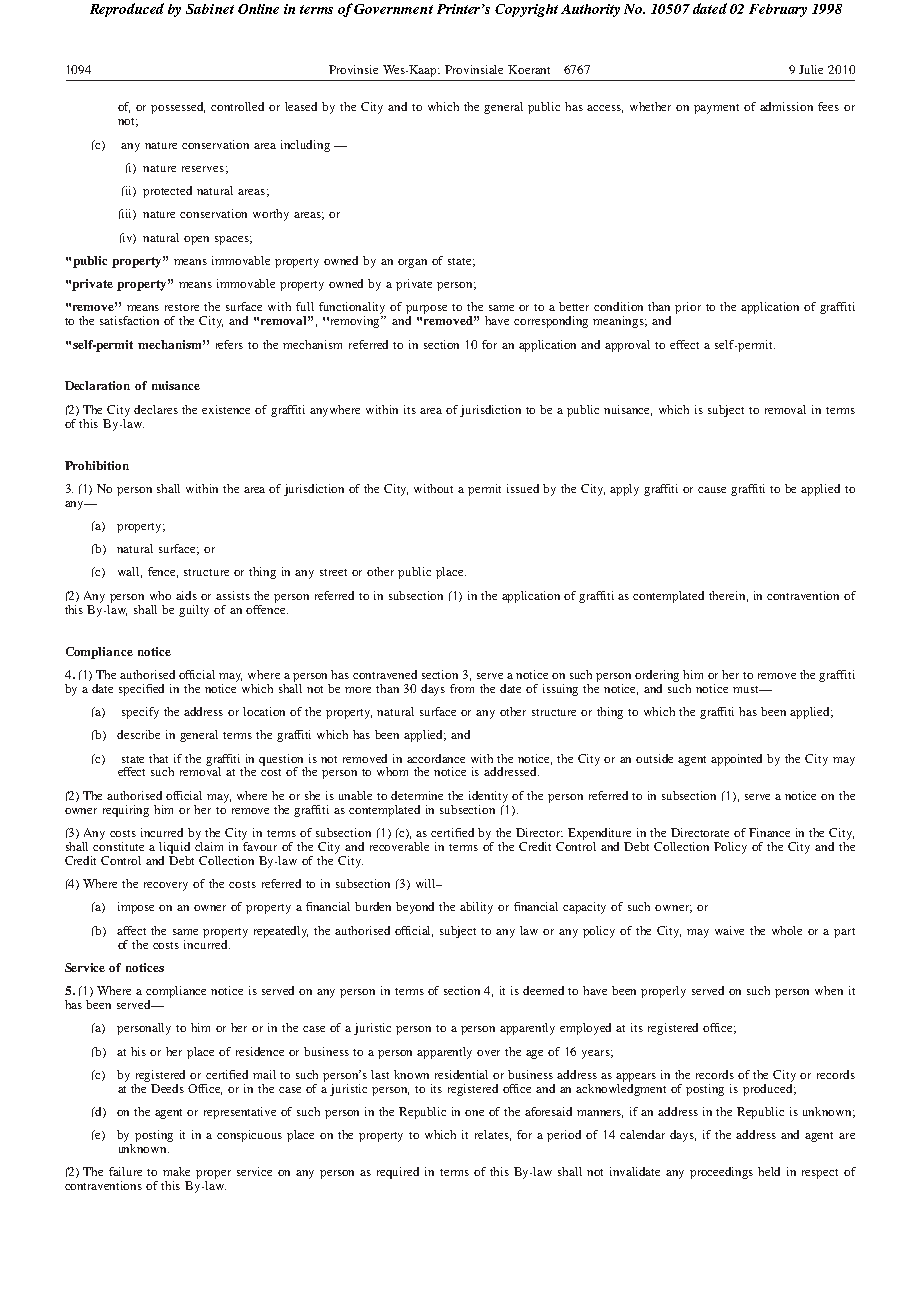 Image resolution: width=924 pixels, height=1308 pixels. Describe the element at coordinates (721, 1173) in the screenshot. I see `proceedings` at that location.
